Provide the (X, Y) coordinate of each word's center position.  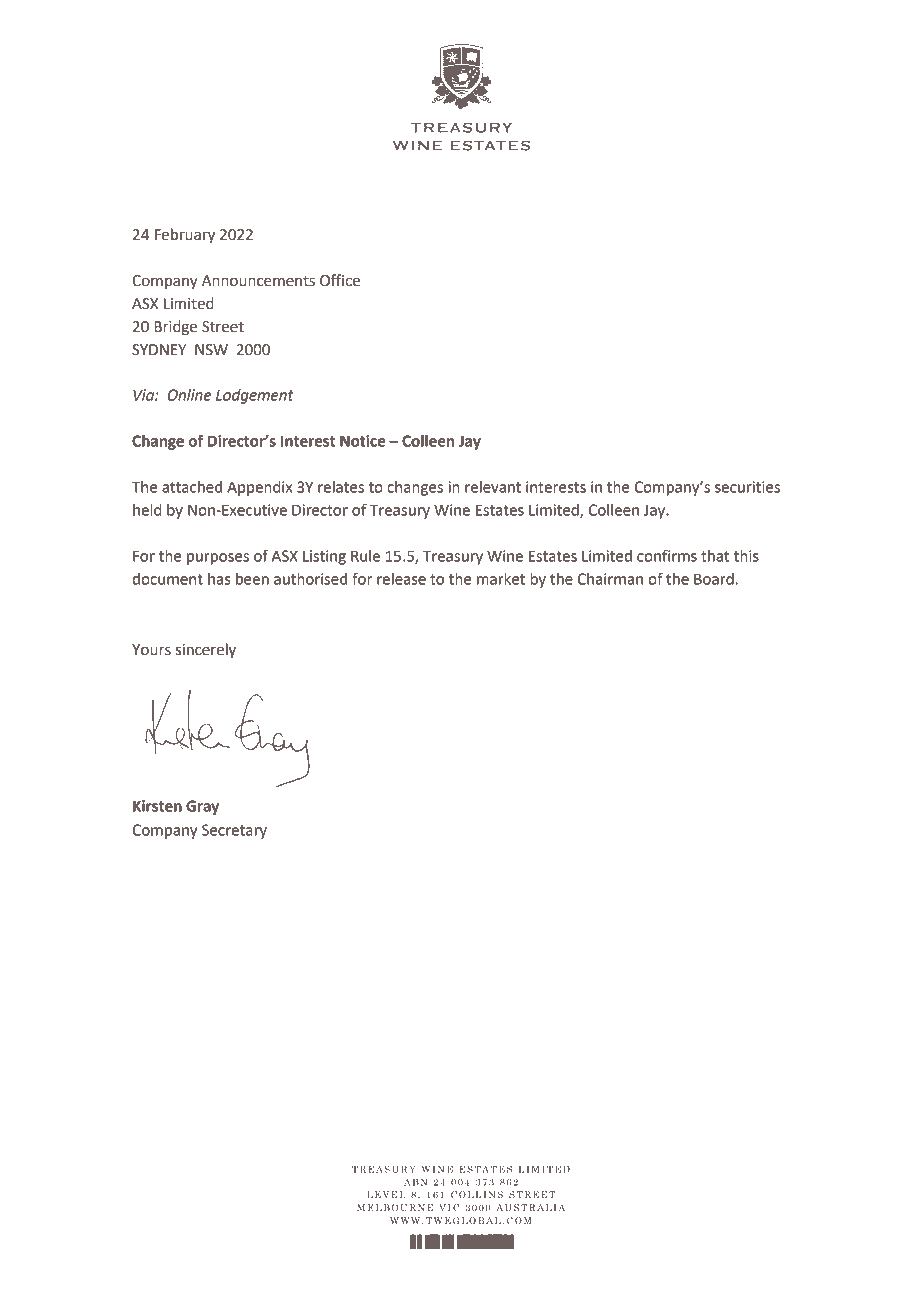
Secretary (234, 831)
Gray (202, 807)
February (185, 236)
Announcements (258, 281)
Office (340, 280)
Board (714, 579)
